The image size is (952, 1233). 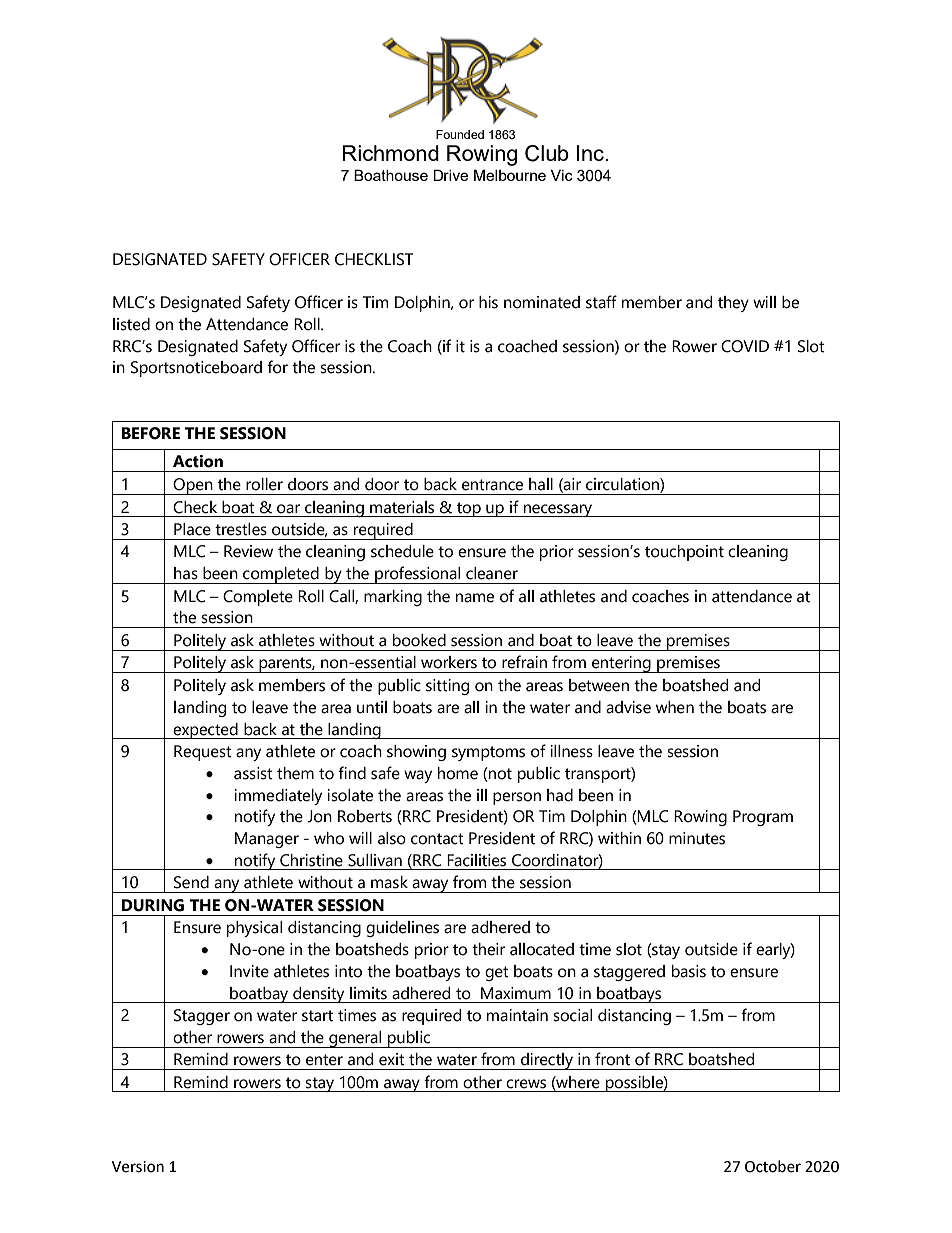 I want to click on crews, so click(x=526, y=1084).
